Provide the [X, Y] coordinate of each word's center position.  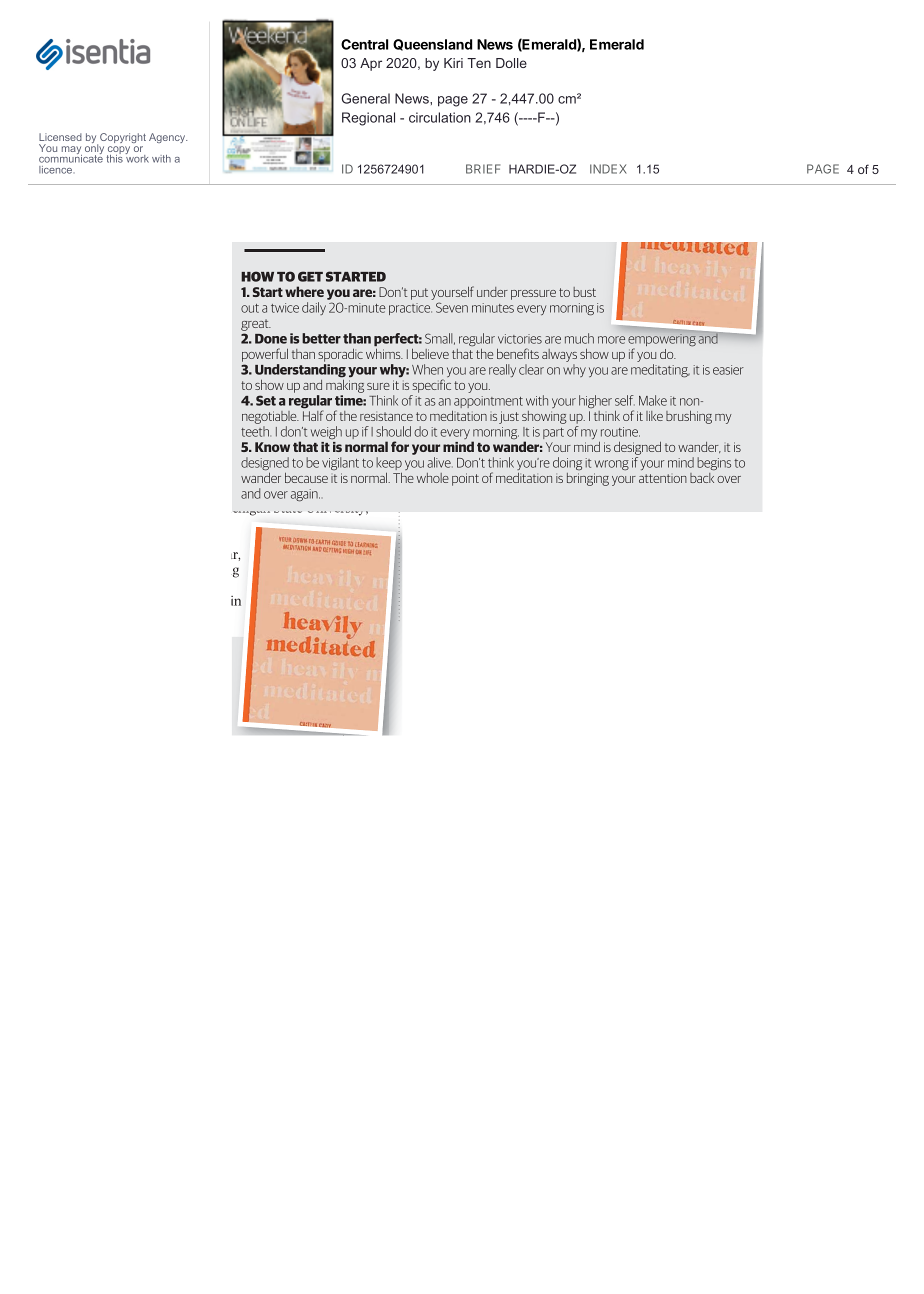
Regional [368, 119]
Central [364, 44]
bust [584, 292]
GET [310, 276]
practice [410, 309]
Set [266, 400]
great [256, 325]
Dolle [511, 63]
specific [431, 386]
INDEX [608, 169]
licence [57, 170]
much [579, 338]
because [306, 478]
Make [653, 400]
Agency [168, 138]
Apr [371, 64]
